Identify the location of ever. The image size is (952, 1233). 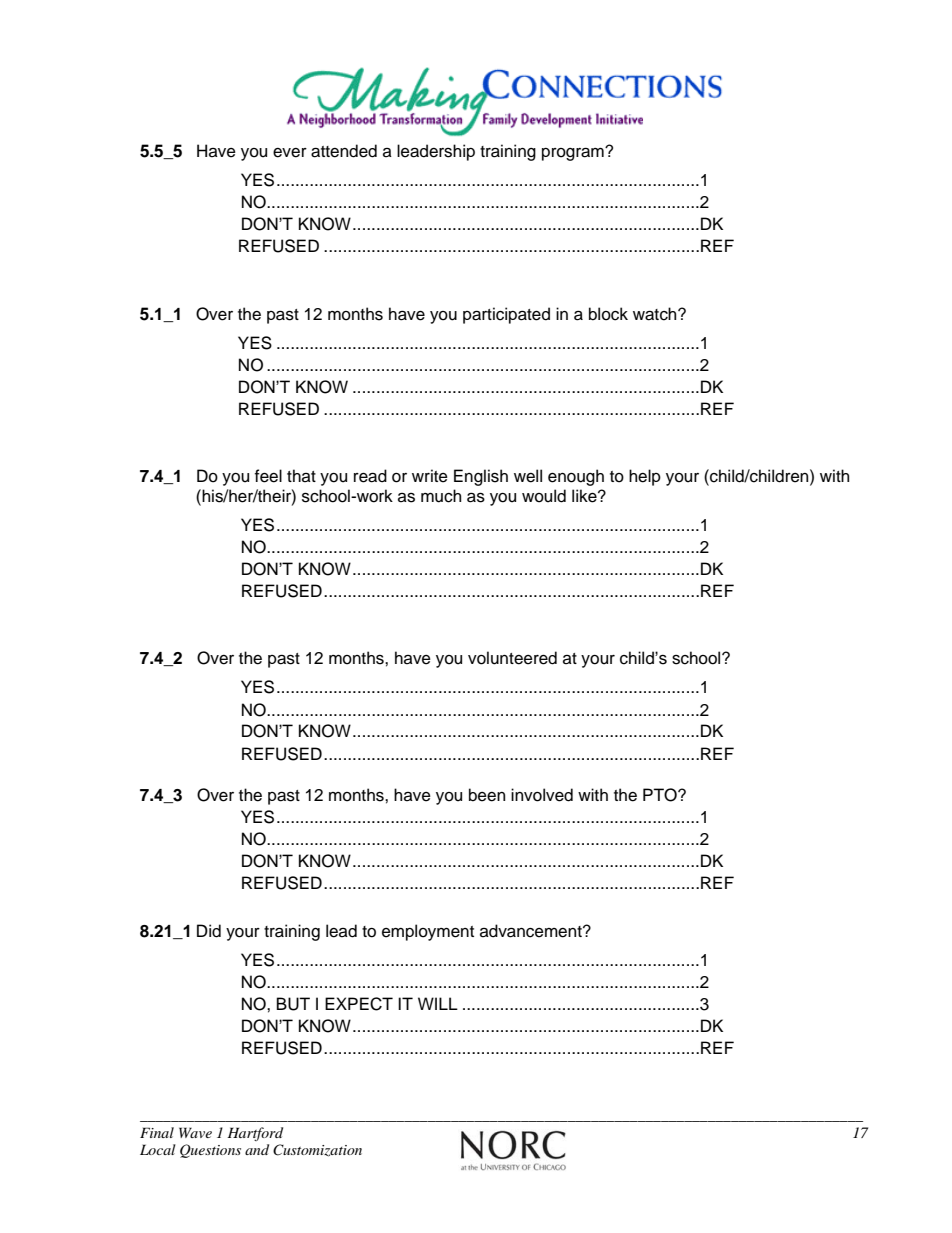
(290, 153).
